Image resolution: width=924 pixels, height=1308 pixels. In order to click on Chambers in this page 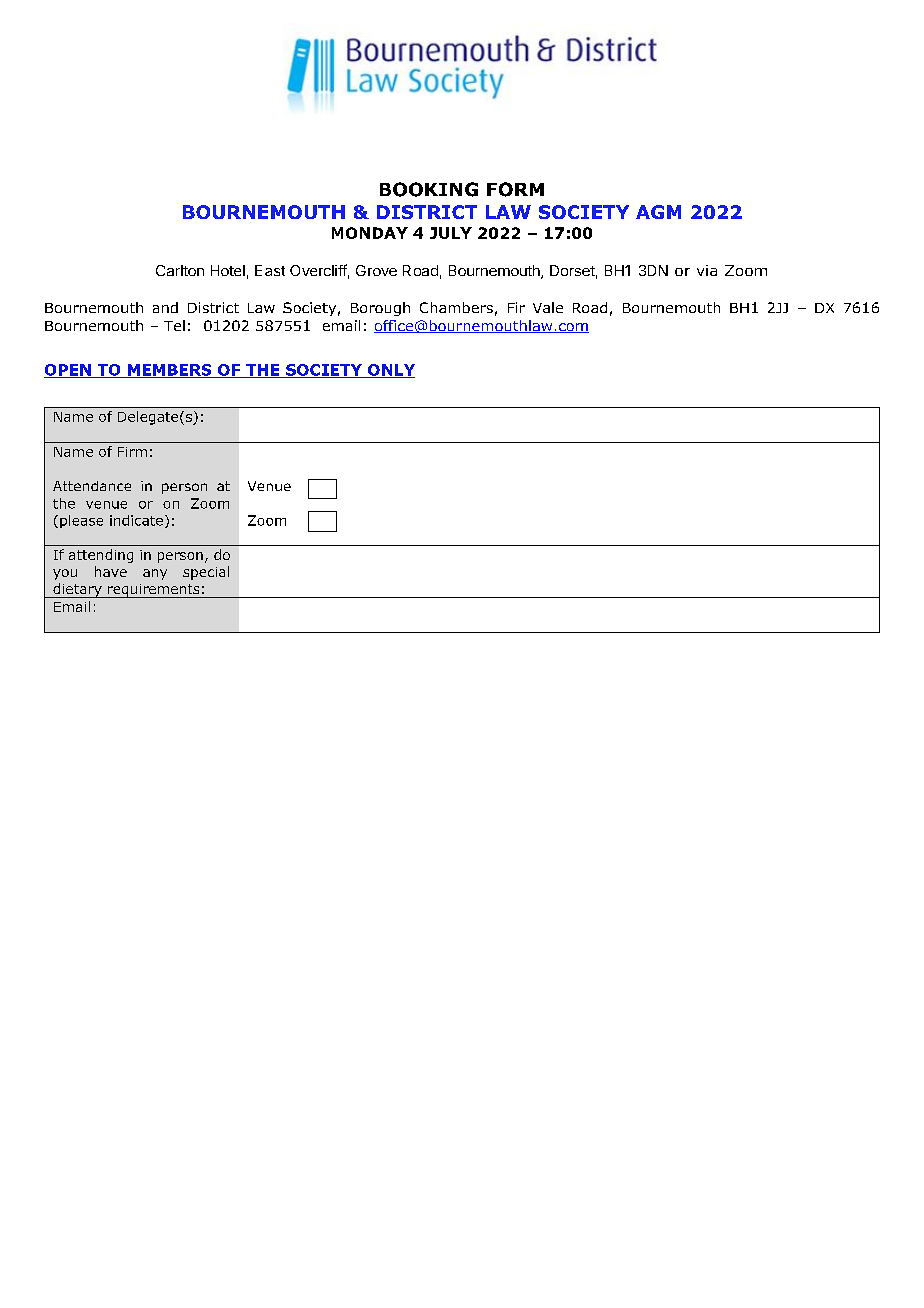, I will do `click(456, 307)`.
